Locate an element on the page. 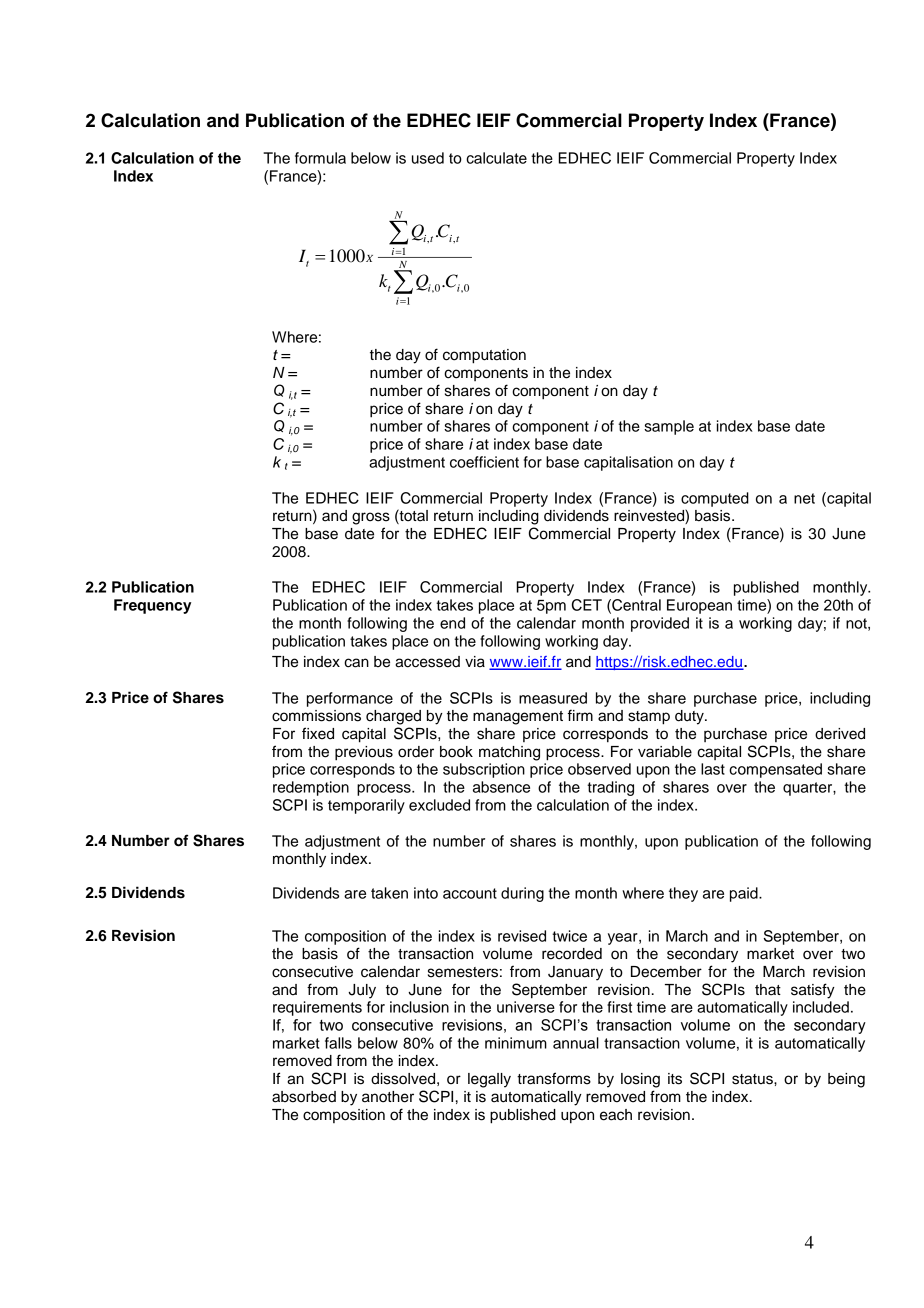 This image has width=924, height=1308. absorbed is located at coordinates (304, 1097).
